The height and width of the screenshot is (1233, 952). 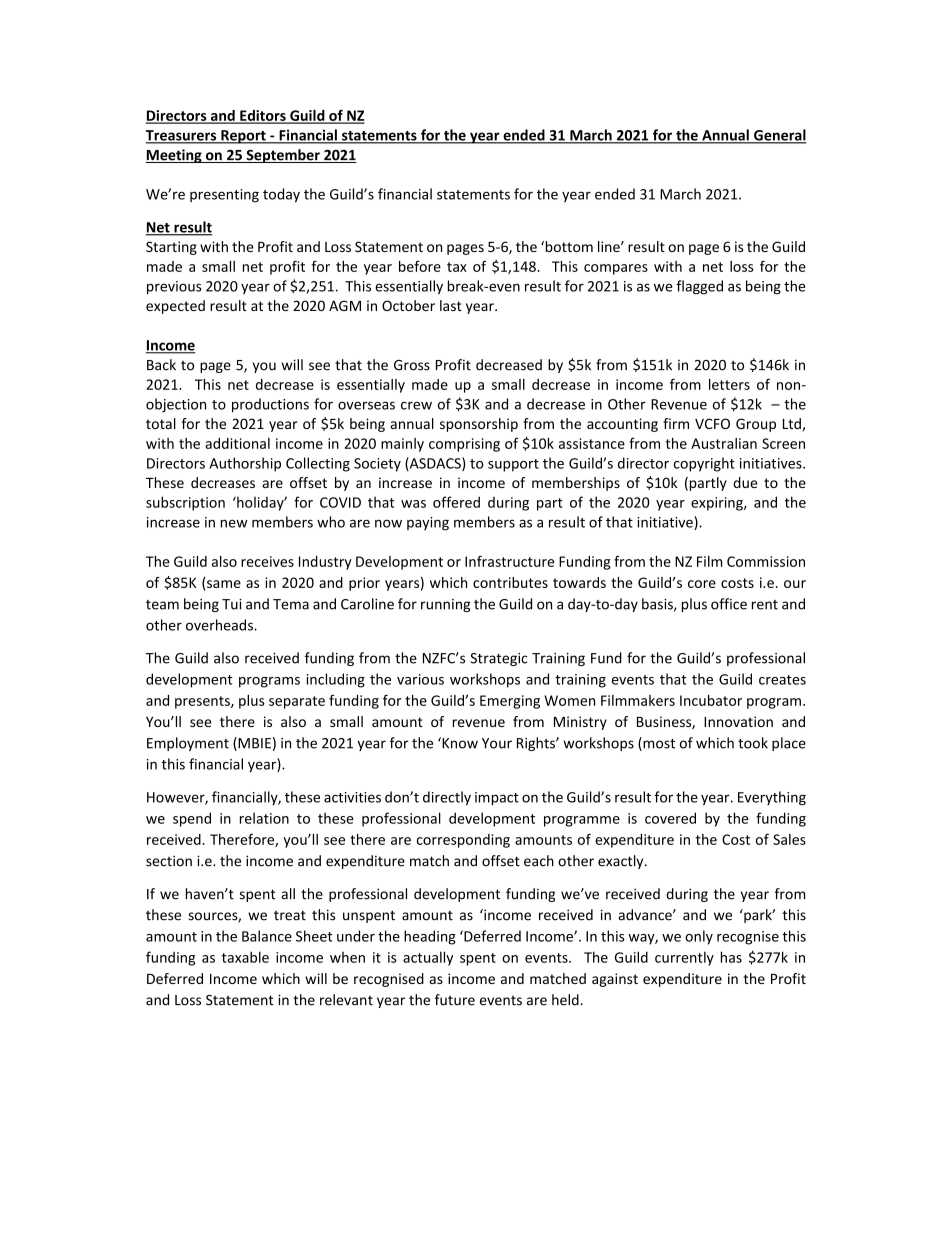 What do you see at coordinates (702, 584) in the screenshot?
I see `core` at bounding box center [702, 584].
